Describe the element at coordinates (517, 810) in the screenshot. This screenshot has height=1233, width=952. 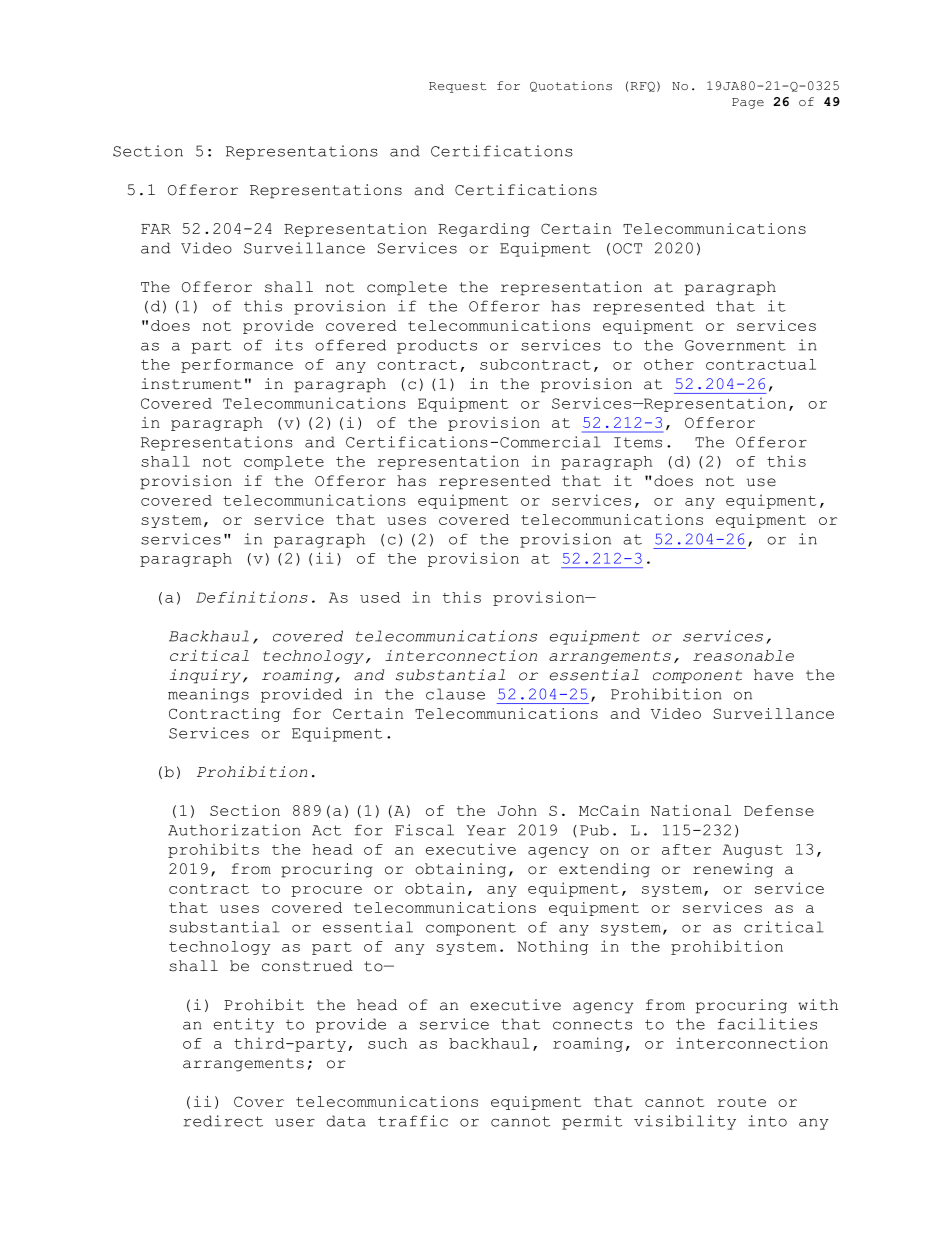
I see `John` at that location.
